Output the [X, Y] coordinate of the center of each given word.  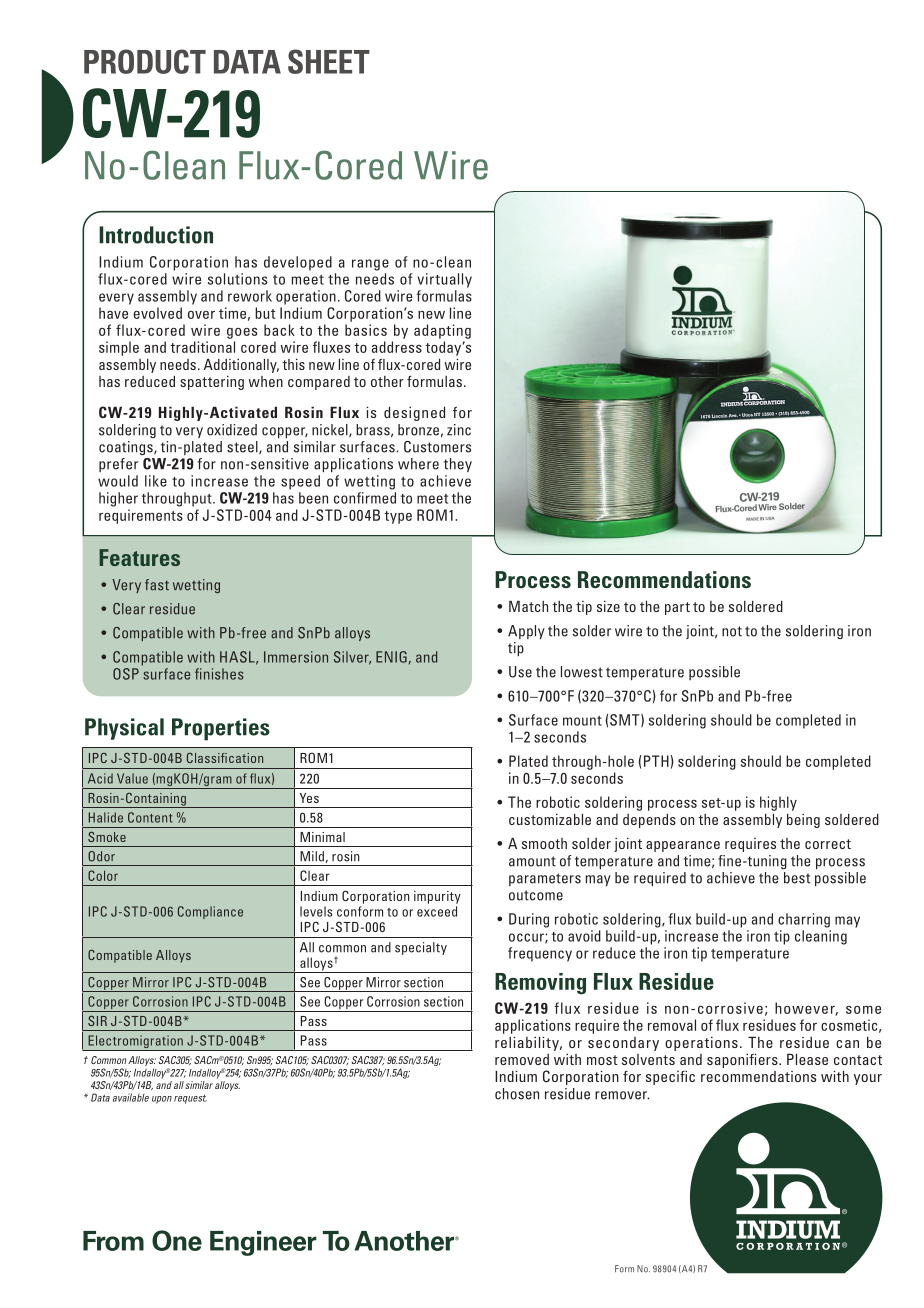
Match [528, 606]
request [190, 1099]
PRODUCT [145, 61]
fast [157, 585]
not [732, 631]
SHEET [329, 61]
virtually [444, 280]
